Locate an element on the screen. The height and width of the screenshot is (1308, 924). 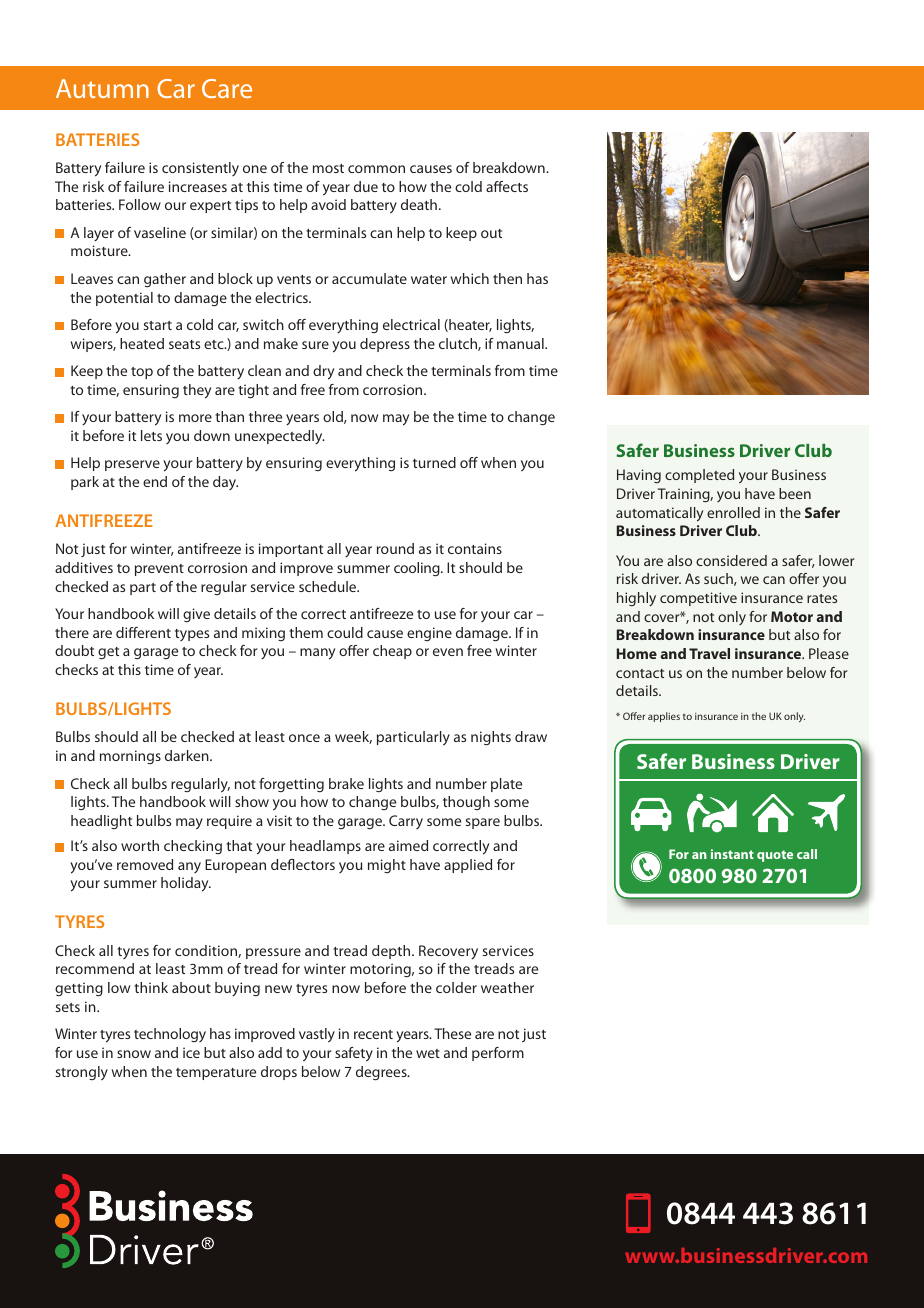
technology is located at coordinates (170, 1035).
